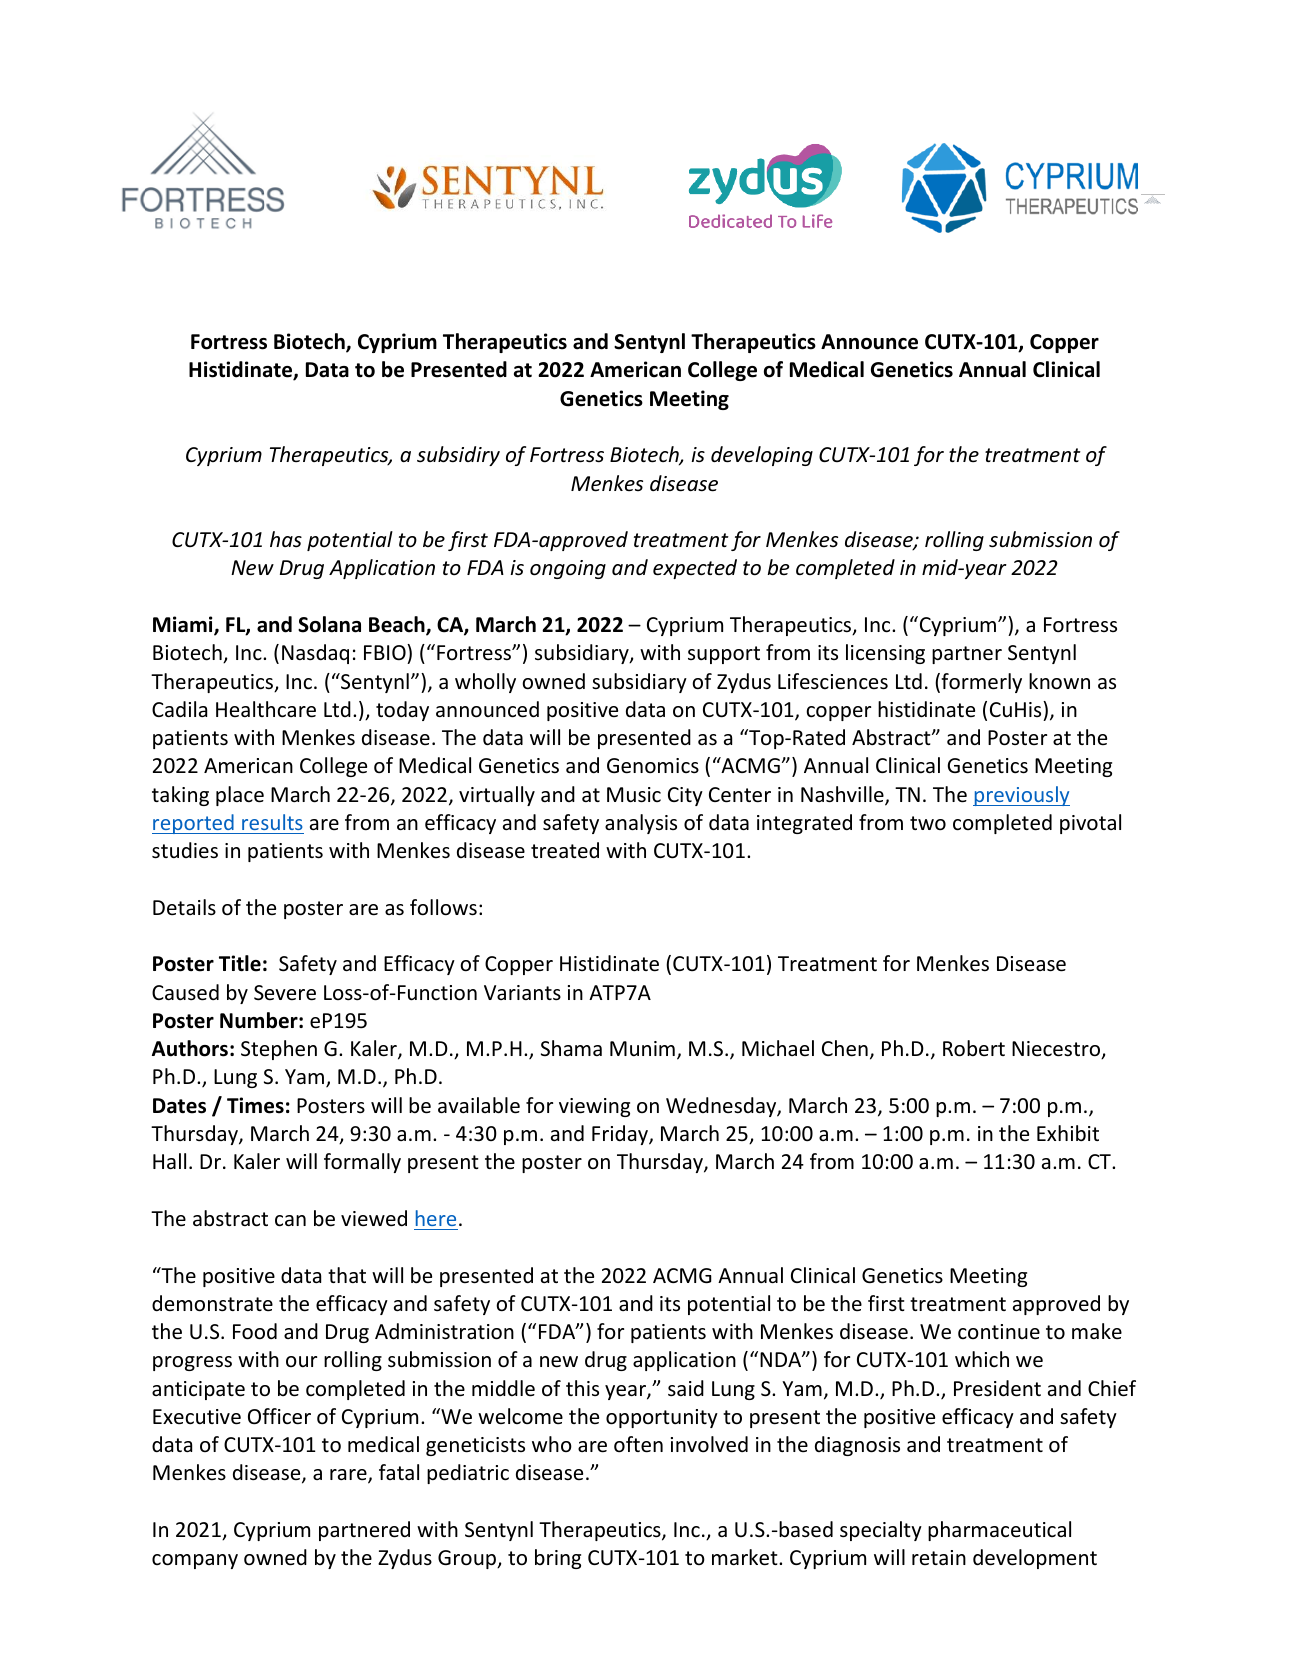  What do you see at coordinates (195, 1561) in the document?
I see `company` at bounding box center [195, 1561].
